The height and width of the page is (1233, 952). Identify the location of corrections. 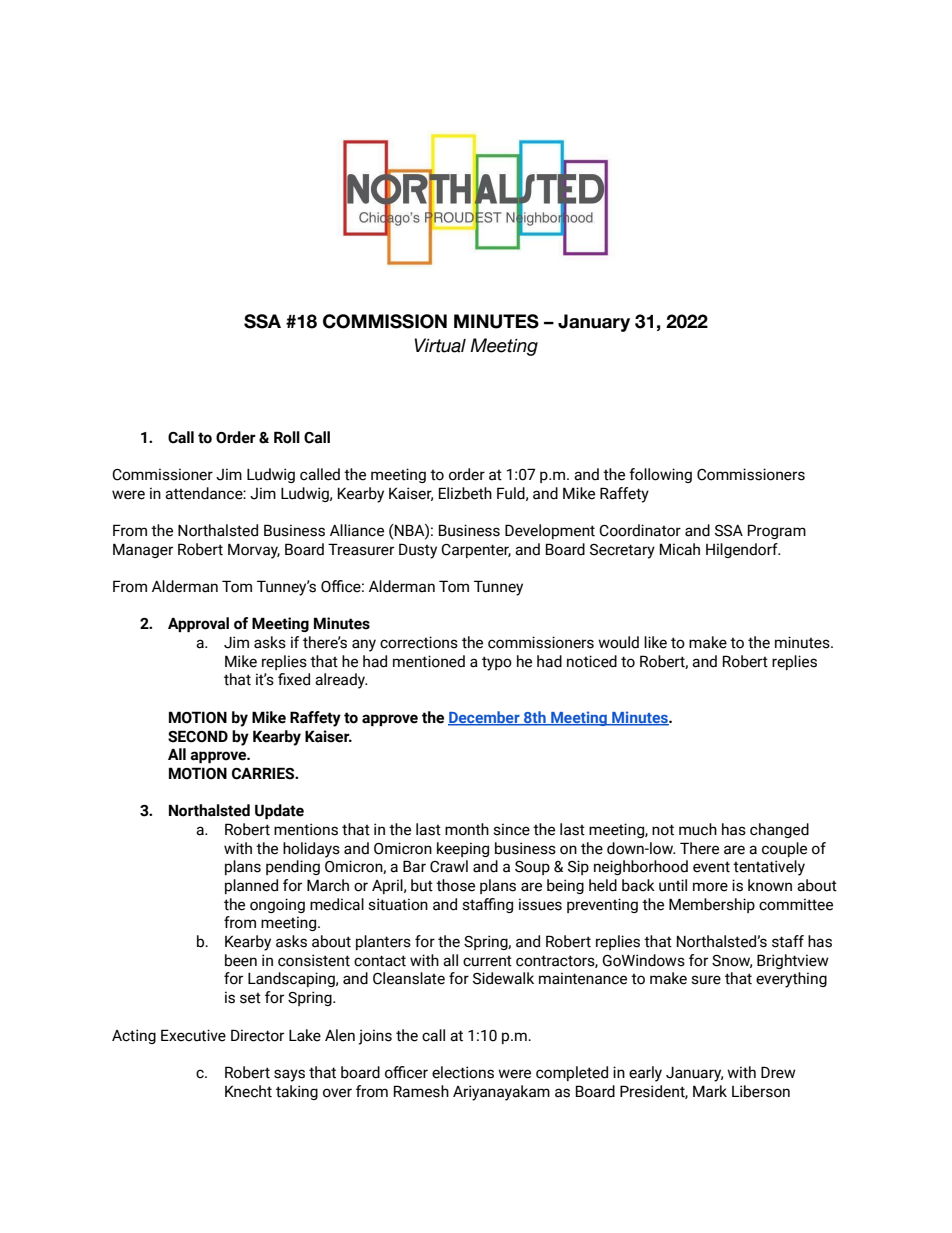
(419, 642).
